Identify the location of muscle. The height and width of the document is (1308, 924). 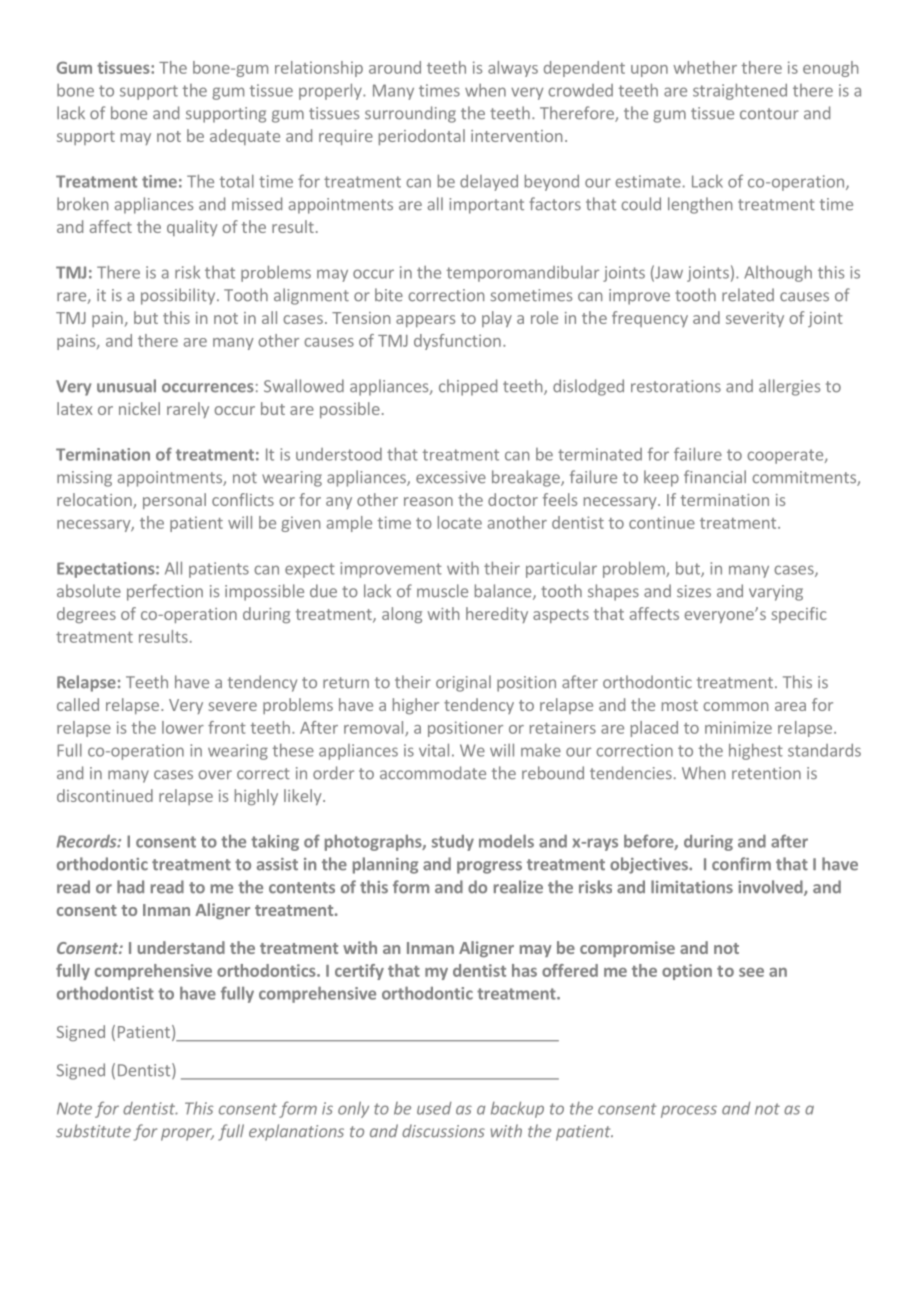
(442, 591).
